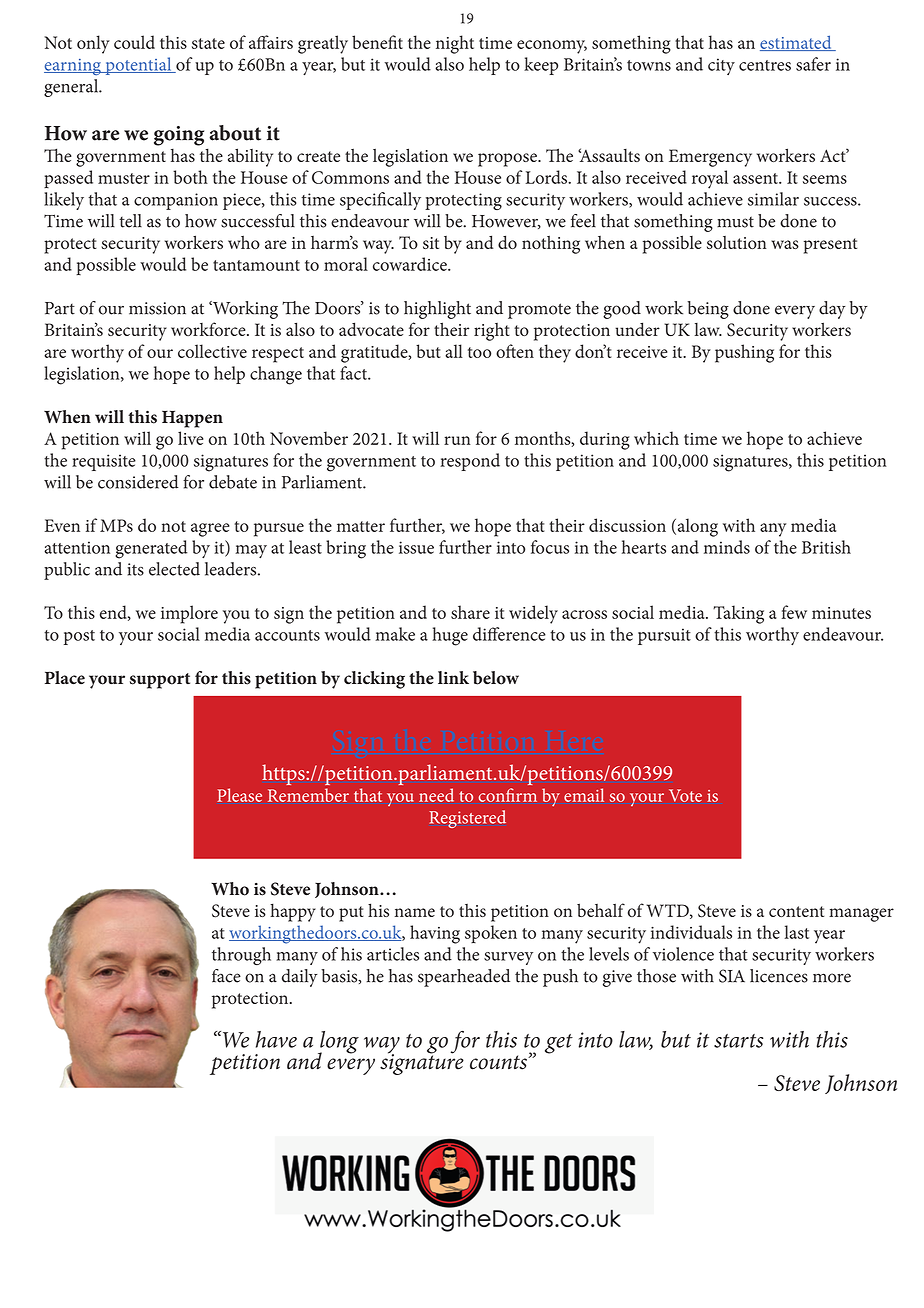  I want to click on being, so click(708, 310).
